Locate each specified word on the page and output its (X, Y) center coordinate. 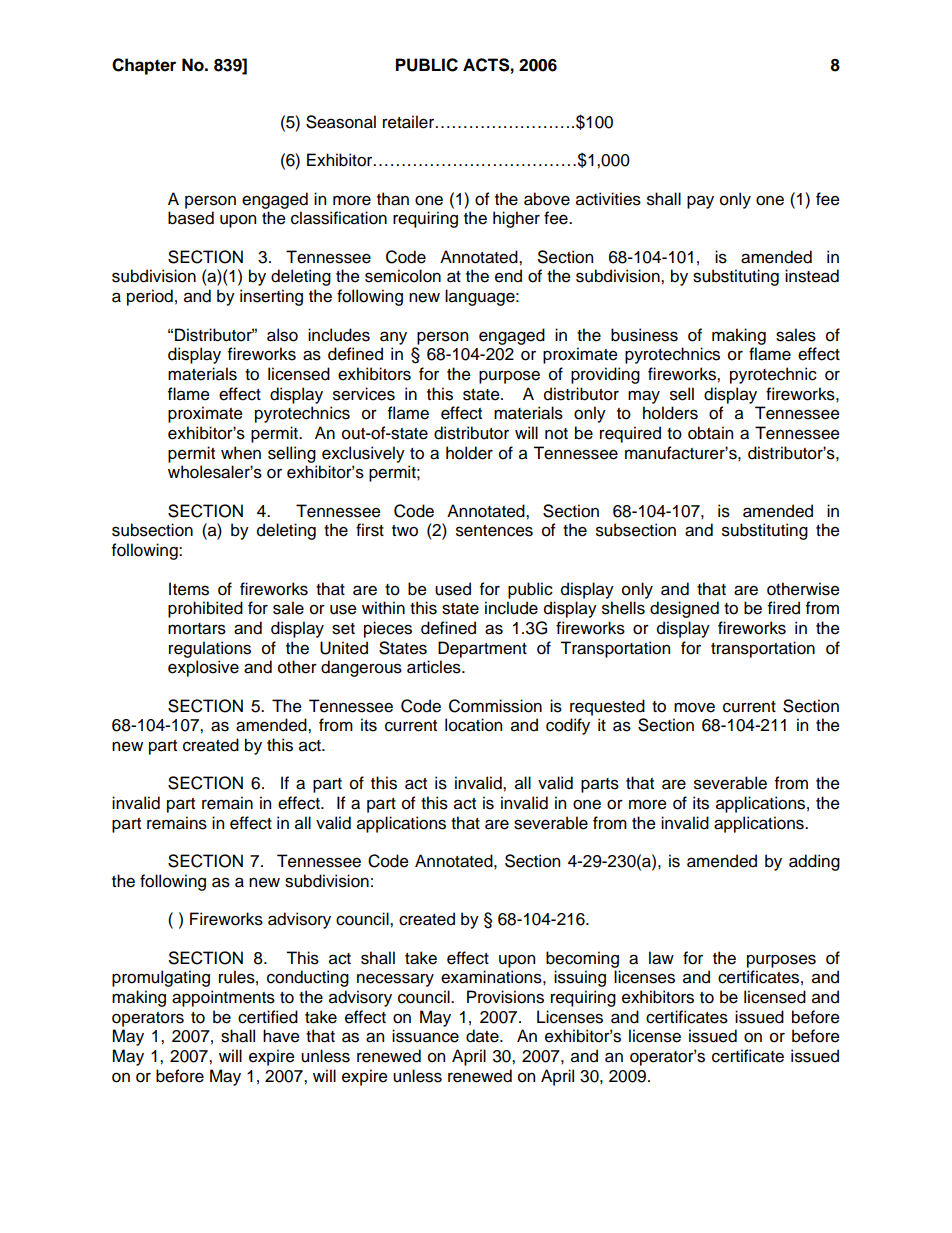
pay (700, 202)
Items (189, 589)
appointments (223, 998)
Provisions (505, 997)
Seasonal (341, 122)
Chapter (144, 66)
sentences (494, 531)
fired (784, 608)
